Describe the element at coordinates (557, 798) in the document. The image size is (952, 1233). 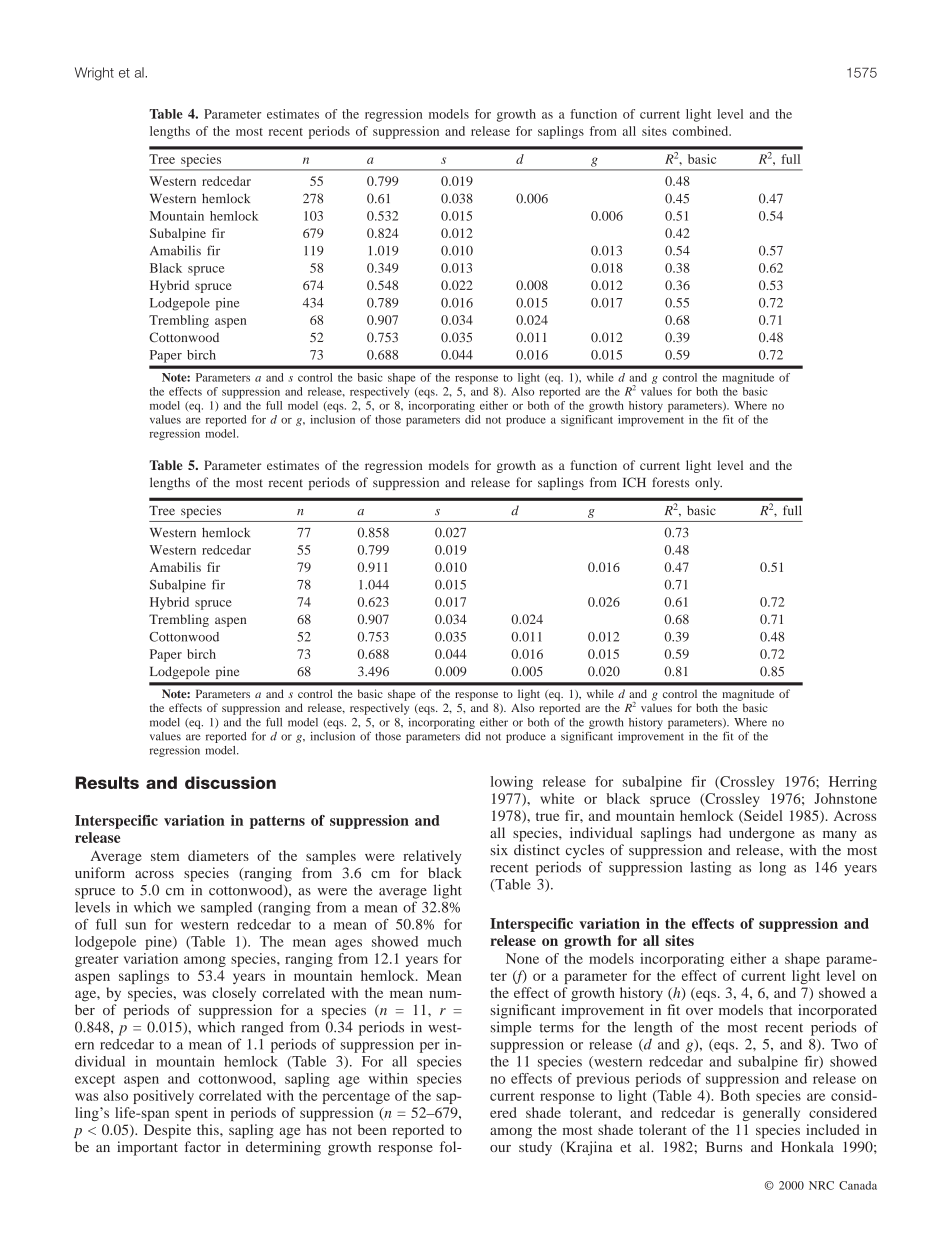
I see `white` at that location.
